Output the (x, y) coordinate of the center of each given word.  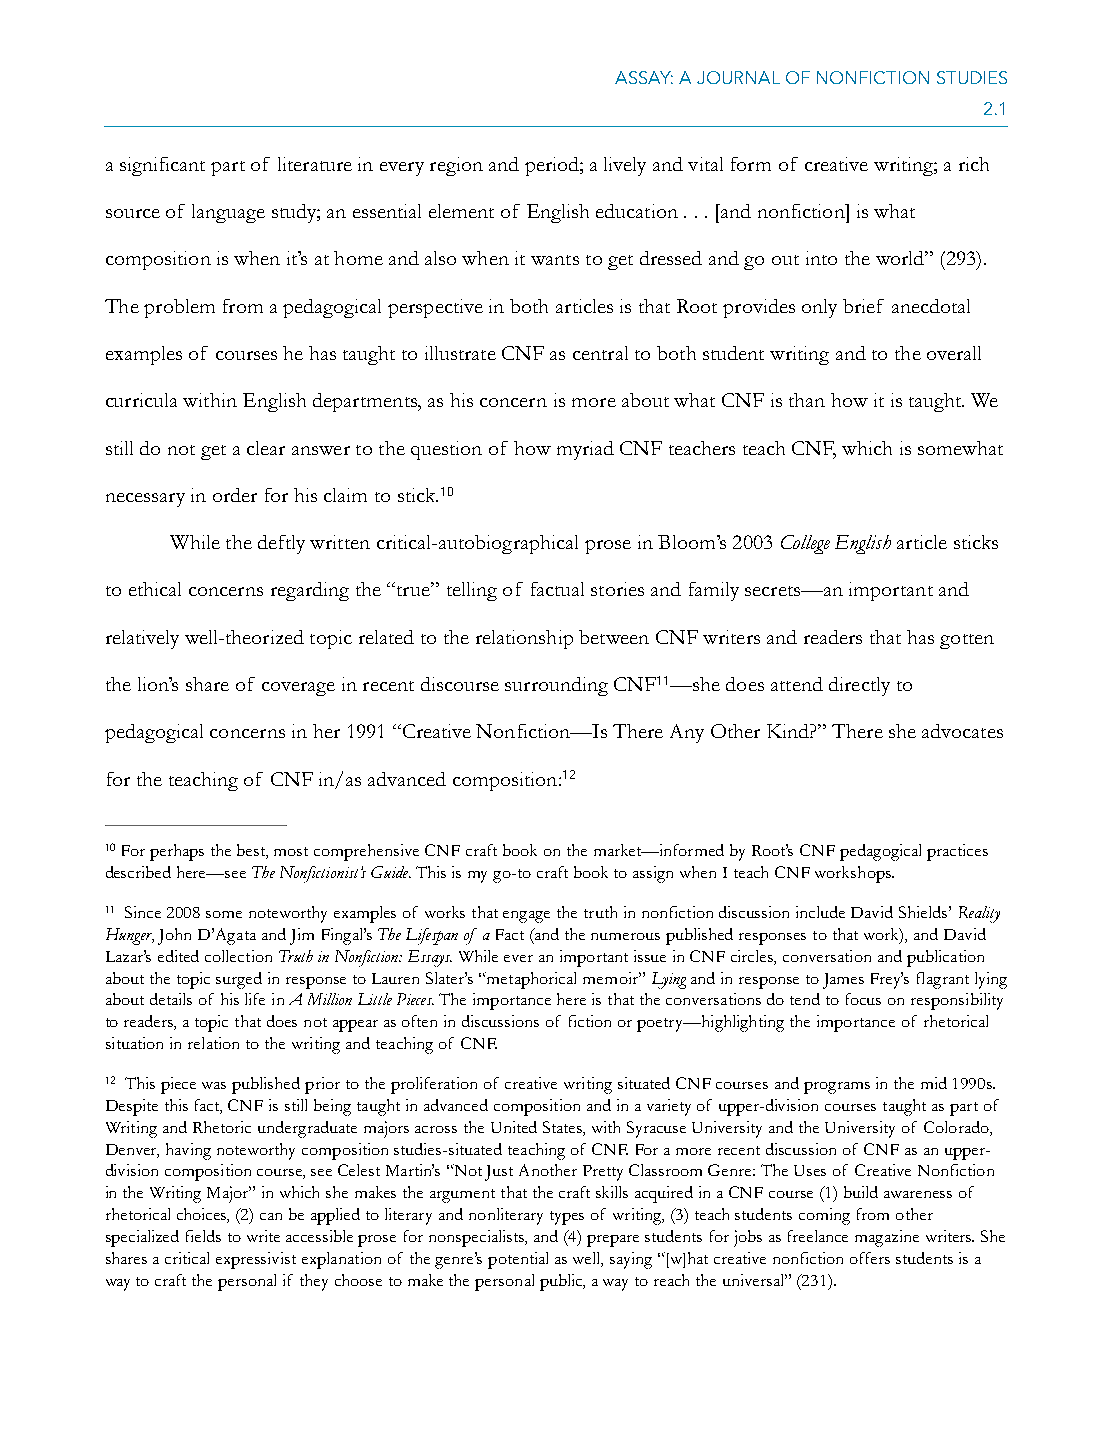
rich (974, 164)
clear (266, 448)
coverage (298, 689)
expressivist (256, 1260)
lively (625, 166)
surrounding (556, 686)
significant (162, 166)
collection (238, 956)
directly (859, 686)
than (807, 400)
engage (526, 917)
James (843, 981)
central (600, 353)
